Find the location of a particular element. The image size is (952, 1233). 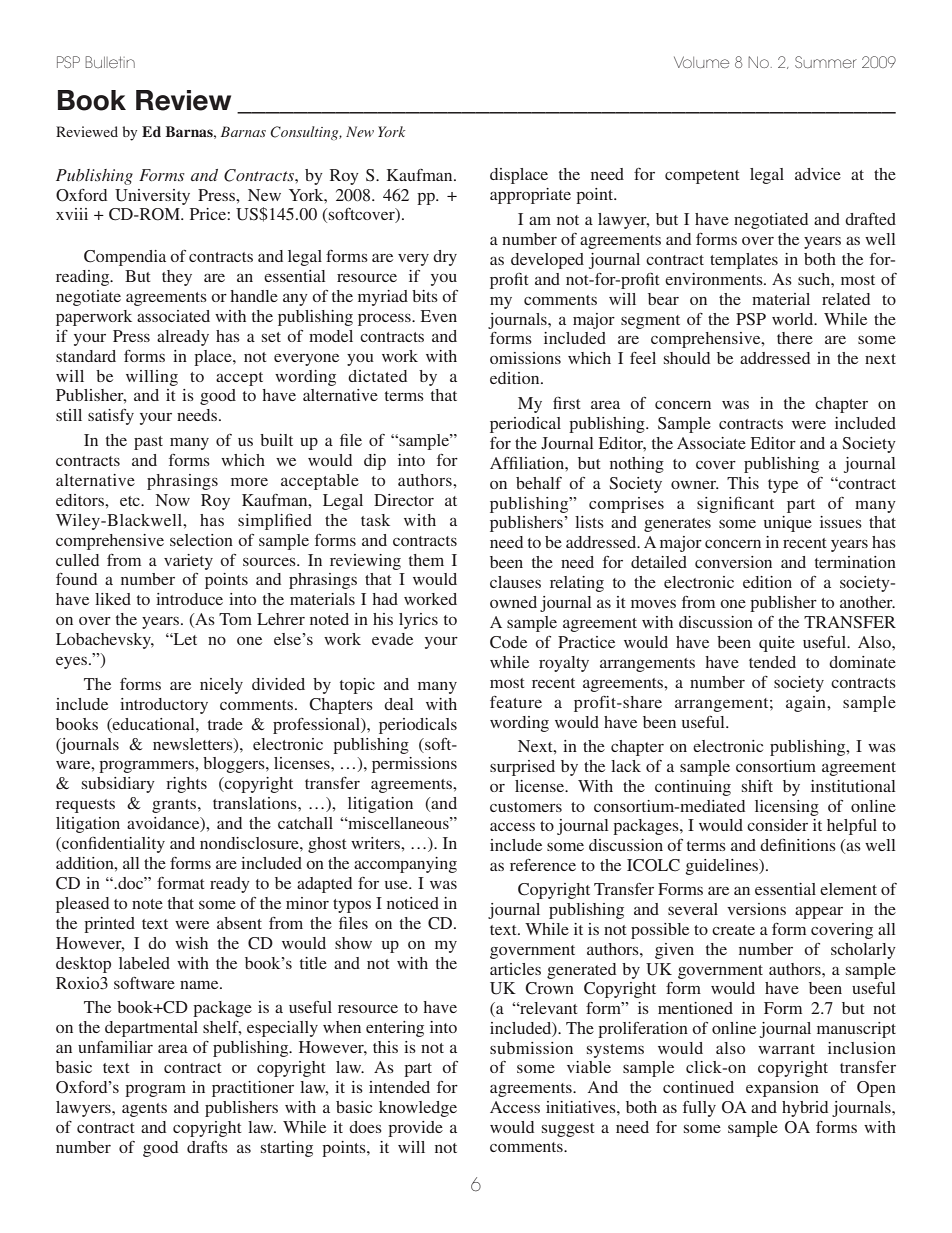

they is located at coordinates (177, 278).
